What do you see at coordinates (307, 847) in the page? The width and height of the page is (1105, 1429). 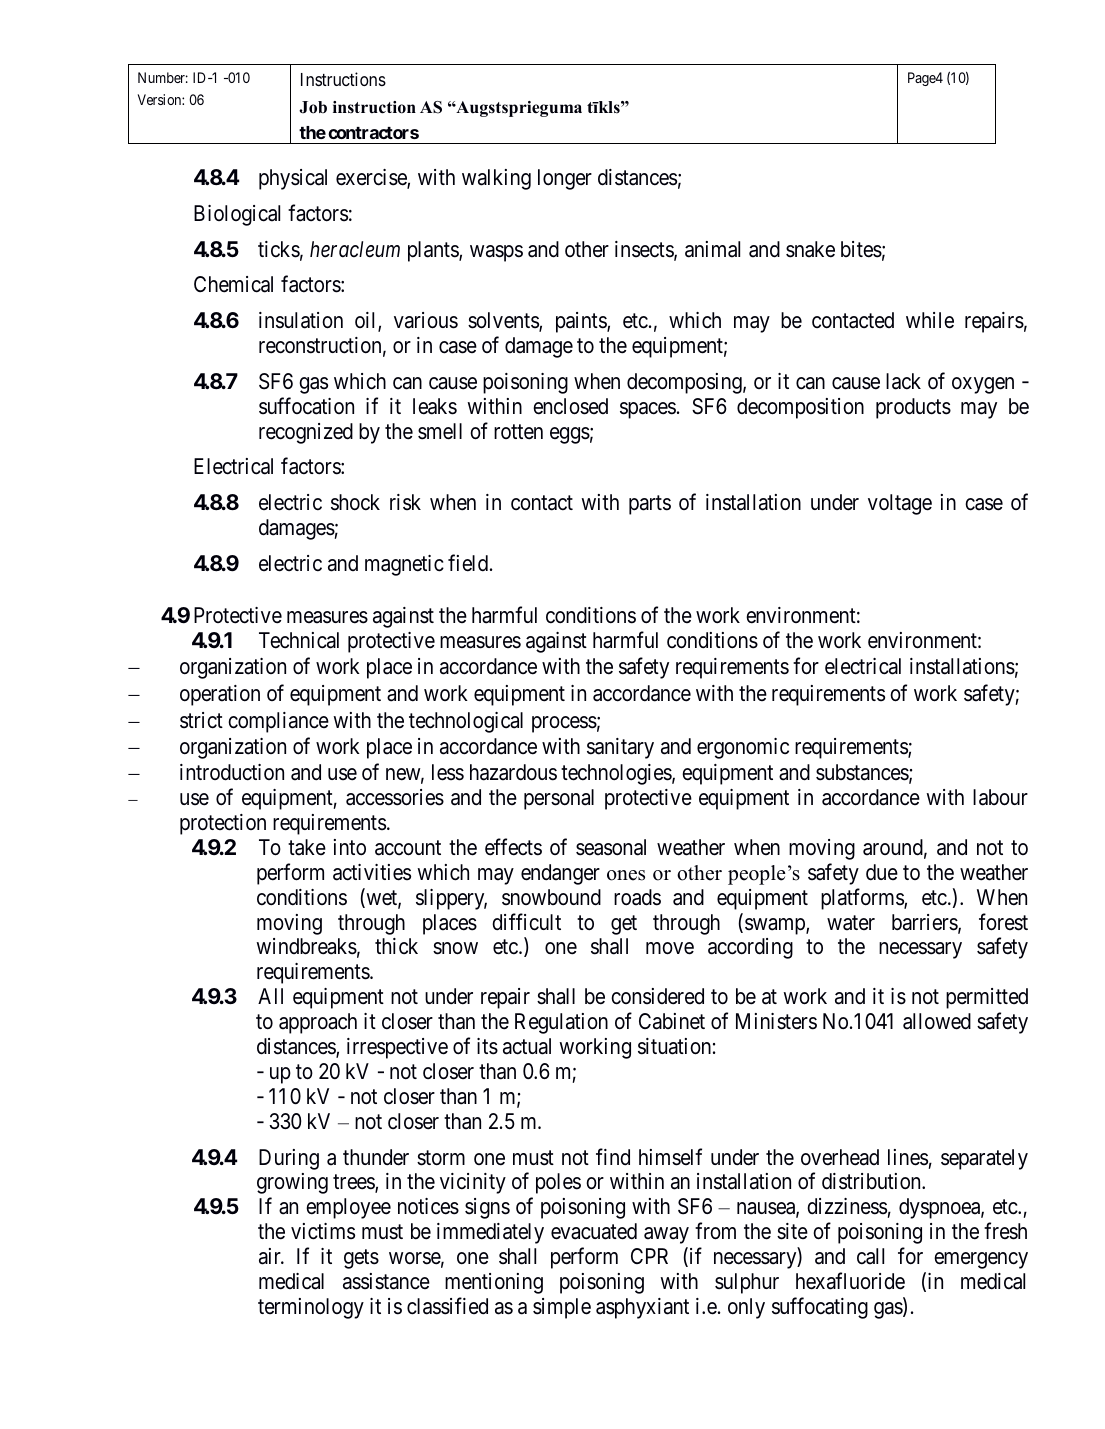 I see `take` at bounding box center [307, 847].
